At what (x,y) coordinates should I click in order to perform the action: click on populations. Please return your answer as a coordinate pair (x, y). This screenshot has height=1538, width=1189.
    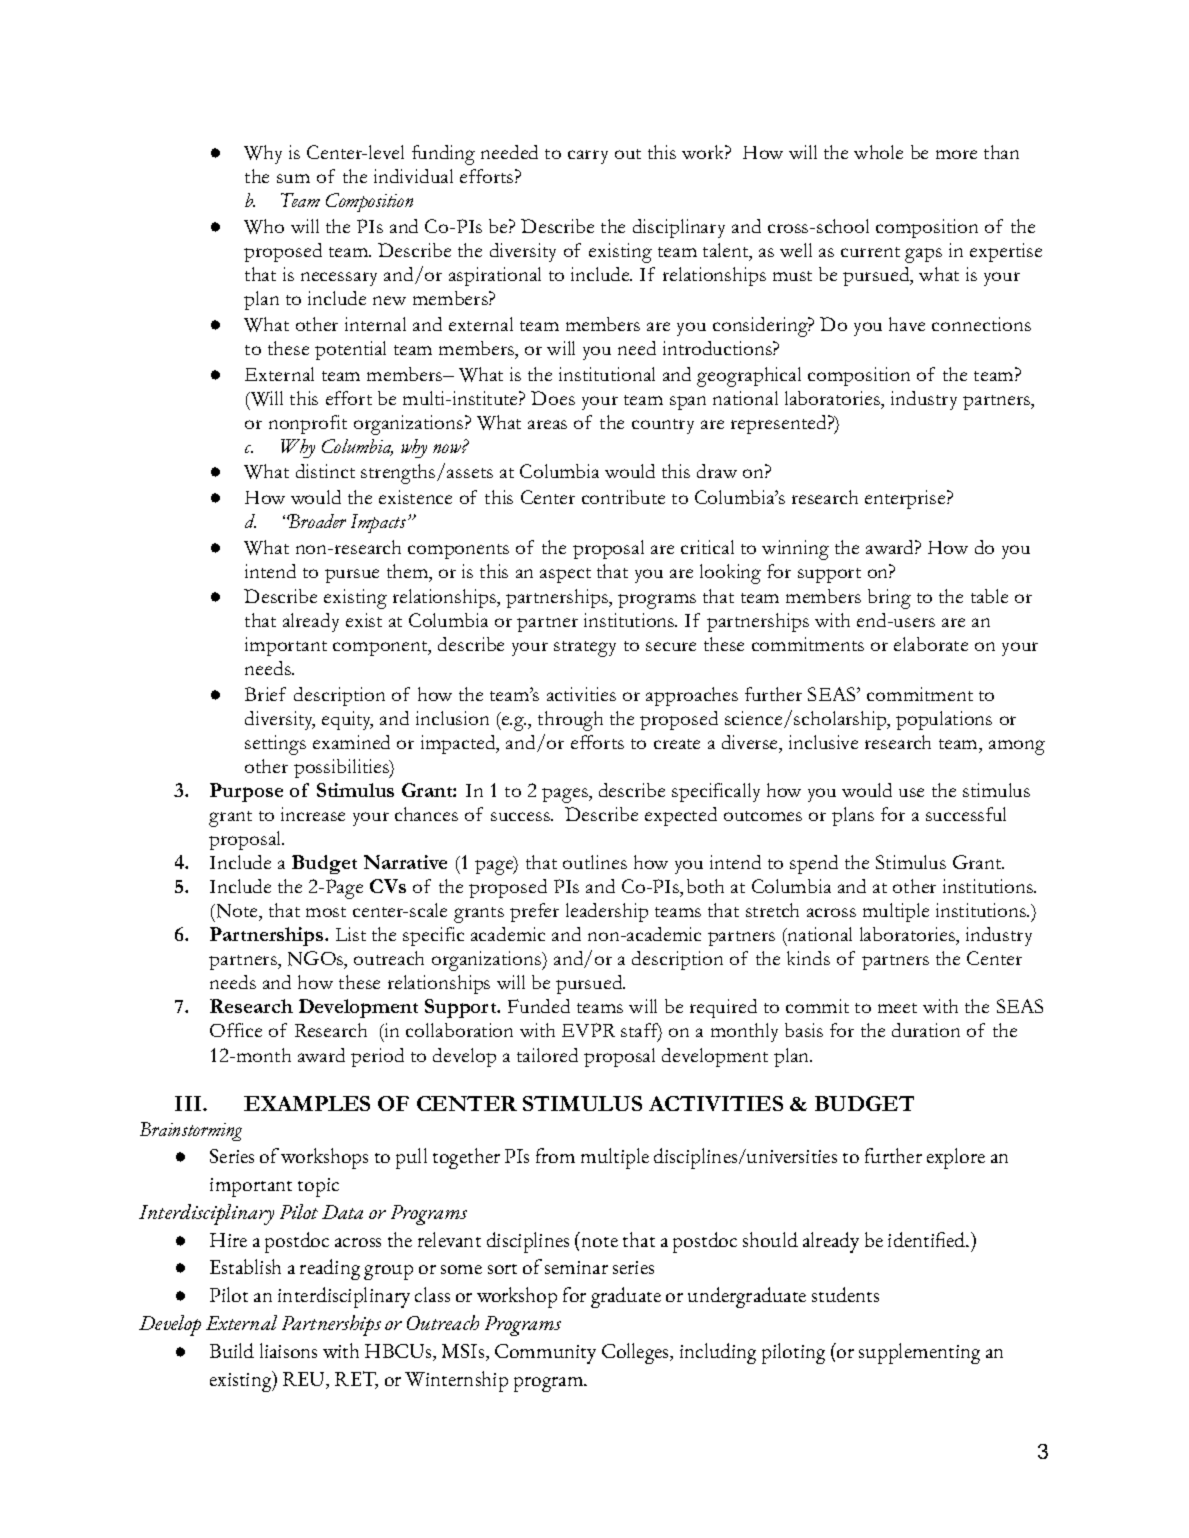
    Looking at the image, I should click on (944, 720).
